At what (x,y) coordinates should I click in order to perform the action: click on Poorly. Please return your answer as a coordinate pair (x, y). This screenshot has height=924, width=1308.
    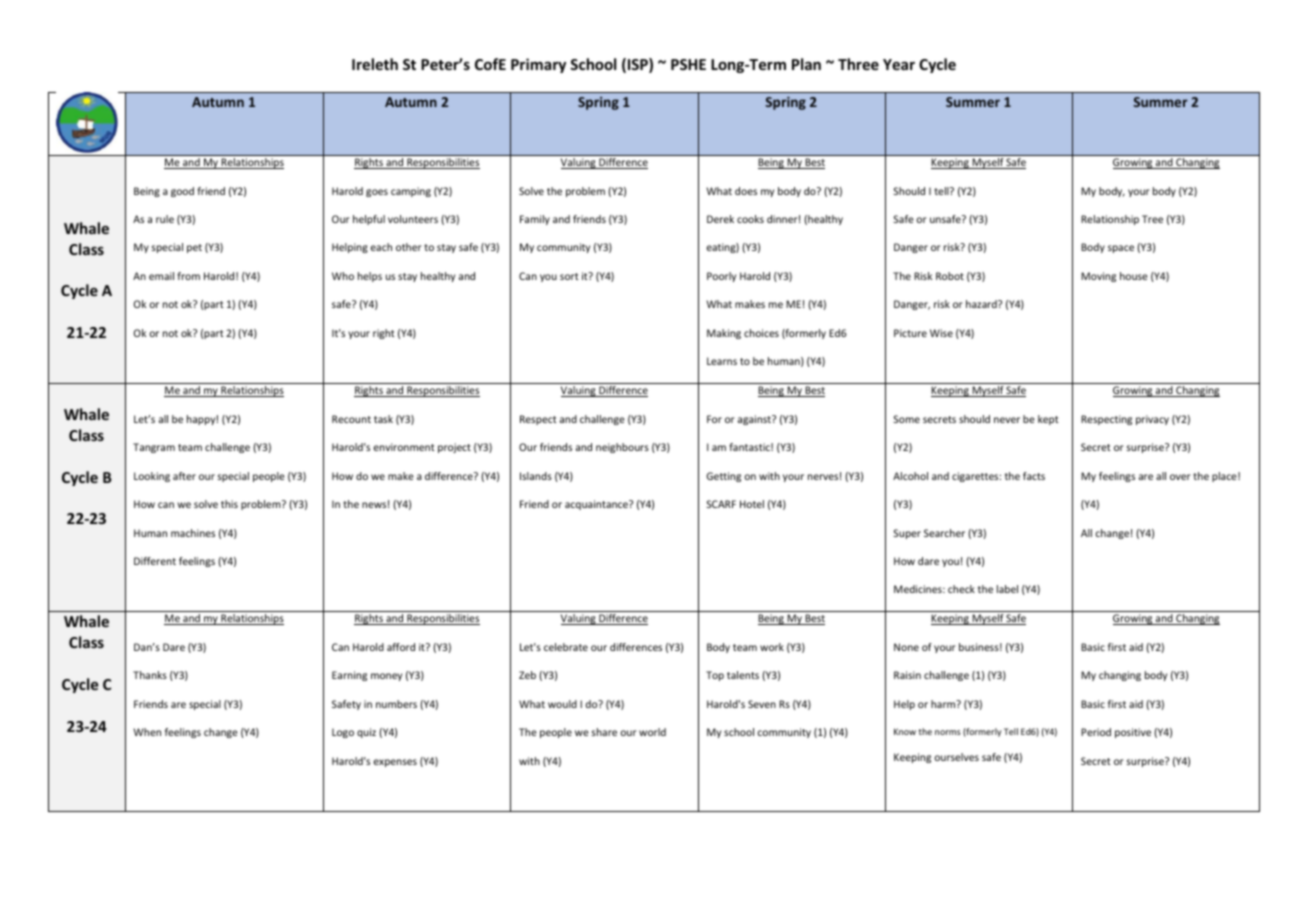
    Looking at the image, I should click on (721, 277).
